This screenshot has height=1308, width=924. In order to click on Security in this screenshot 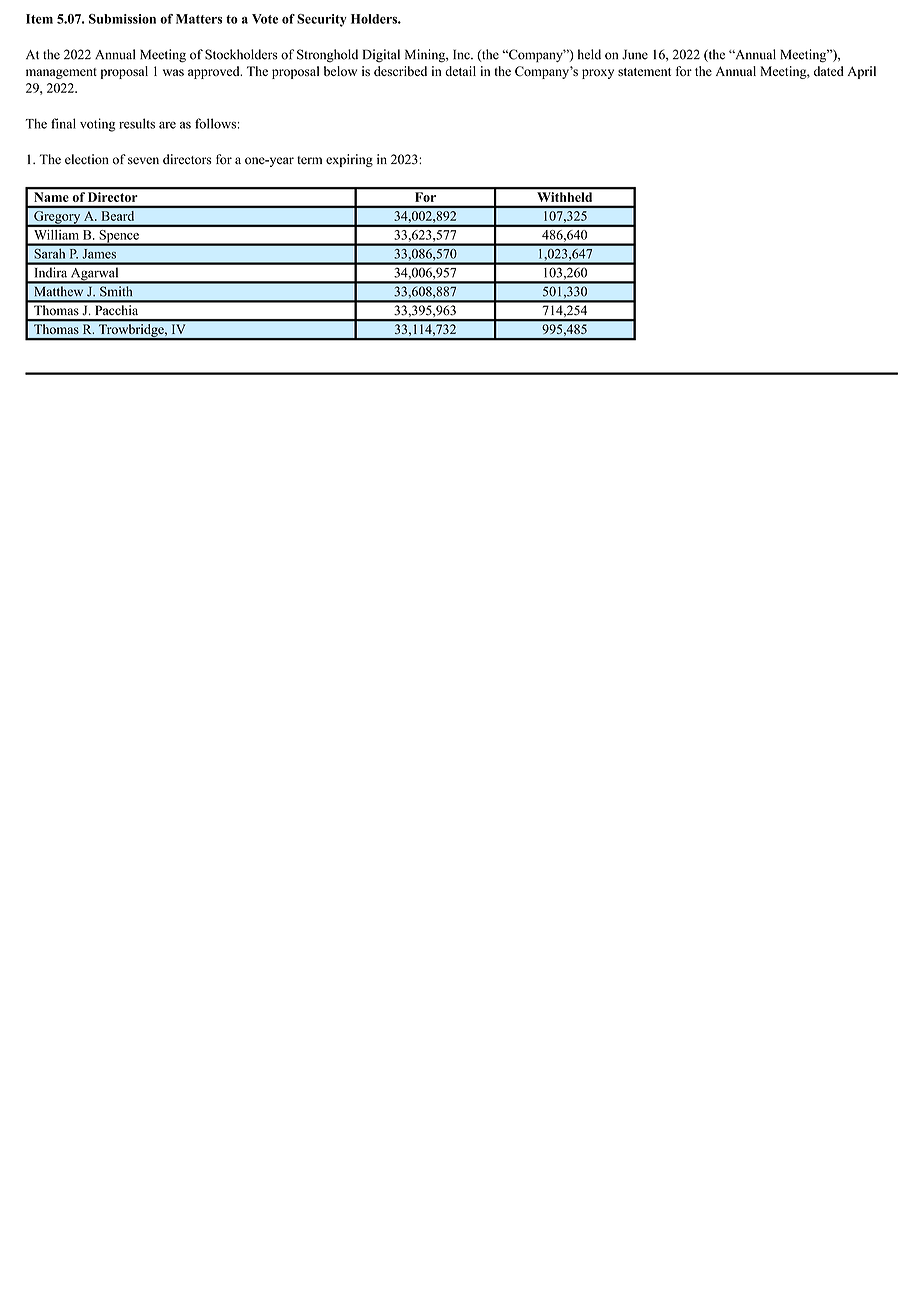, I will do `click(322, 20)`.
